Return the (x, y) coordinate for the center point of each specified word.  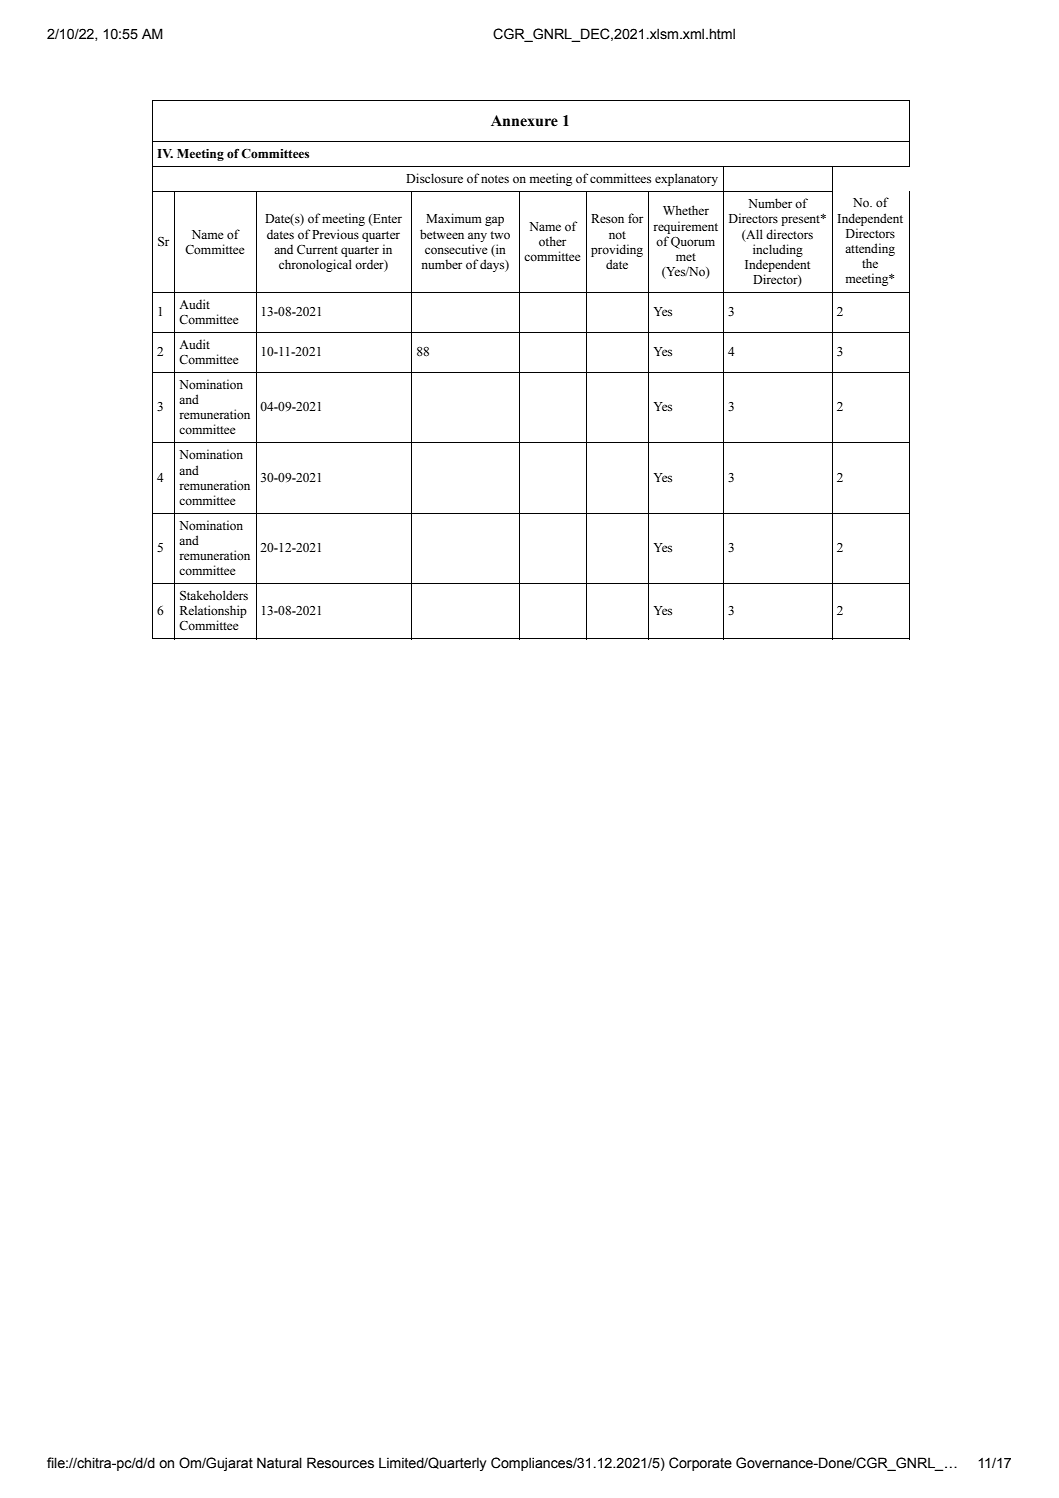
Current (317, 250)
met (686, 257)
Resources (340, 1463)
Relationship (213, 613)
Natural (279, 1463)
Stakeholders (214, 595)
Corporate (700, 1464)
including (778, 250)
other (552, 241)
